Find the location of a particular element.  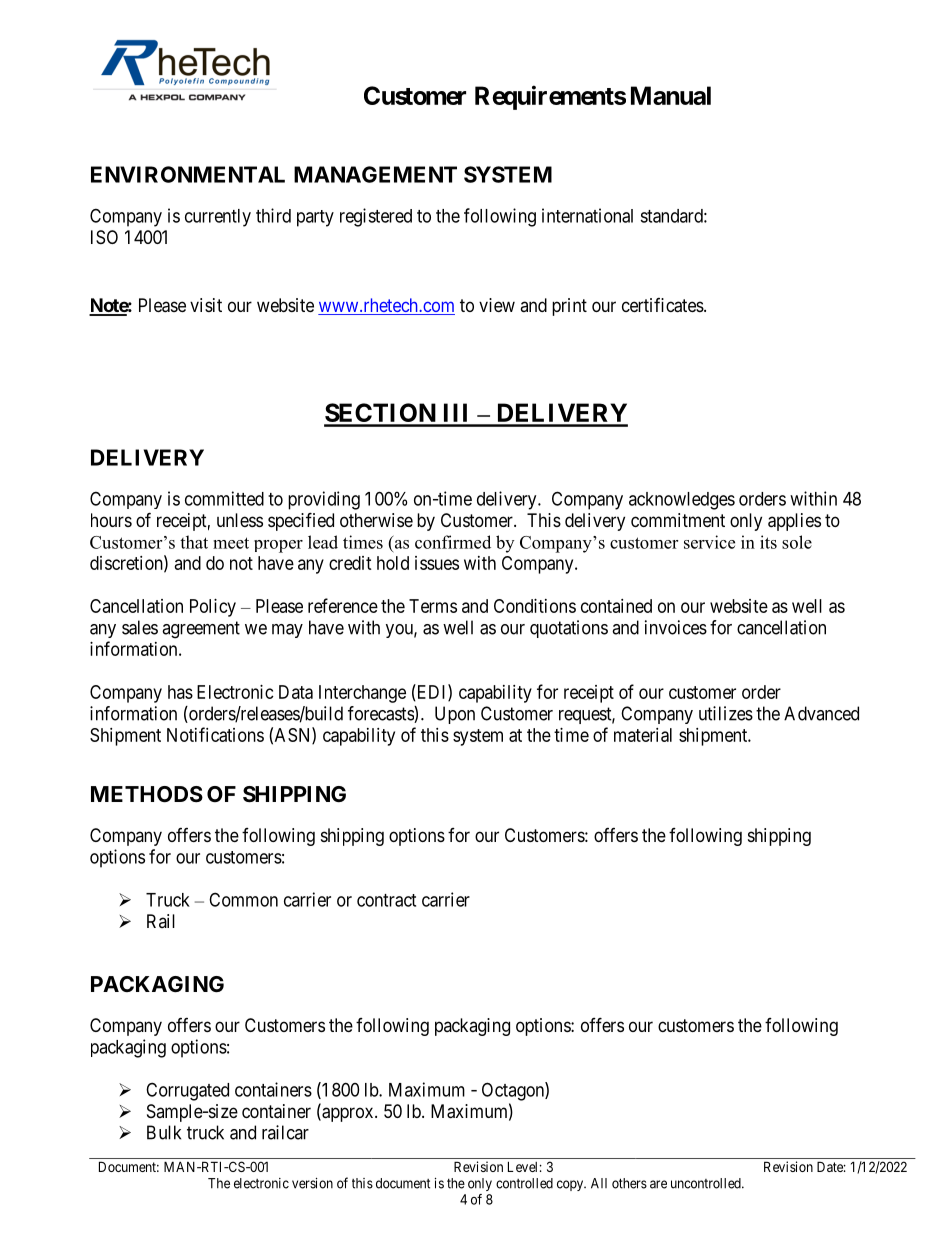

confirmed is located at coordinates (453, 542).
